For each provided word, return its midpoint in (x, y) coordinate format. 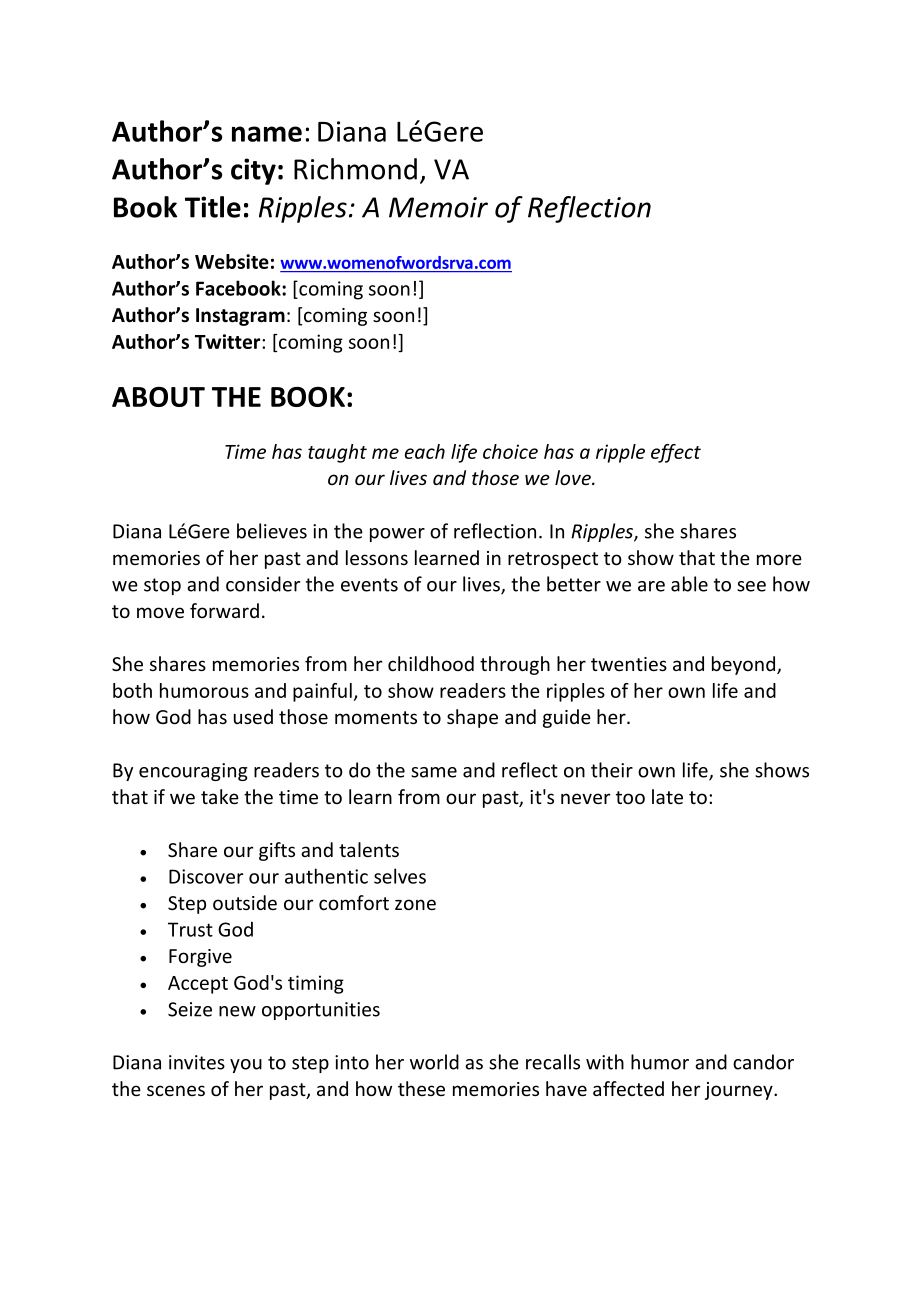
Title (213, 207)
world (434, 1062)
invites (197, 1062)
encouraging (193, 772)
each (425, 451)
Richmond (355, 169)
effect (676, 453)
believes (272, 531)
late (667, 796)
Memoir (438, 207)
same (434, 772)
